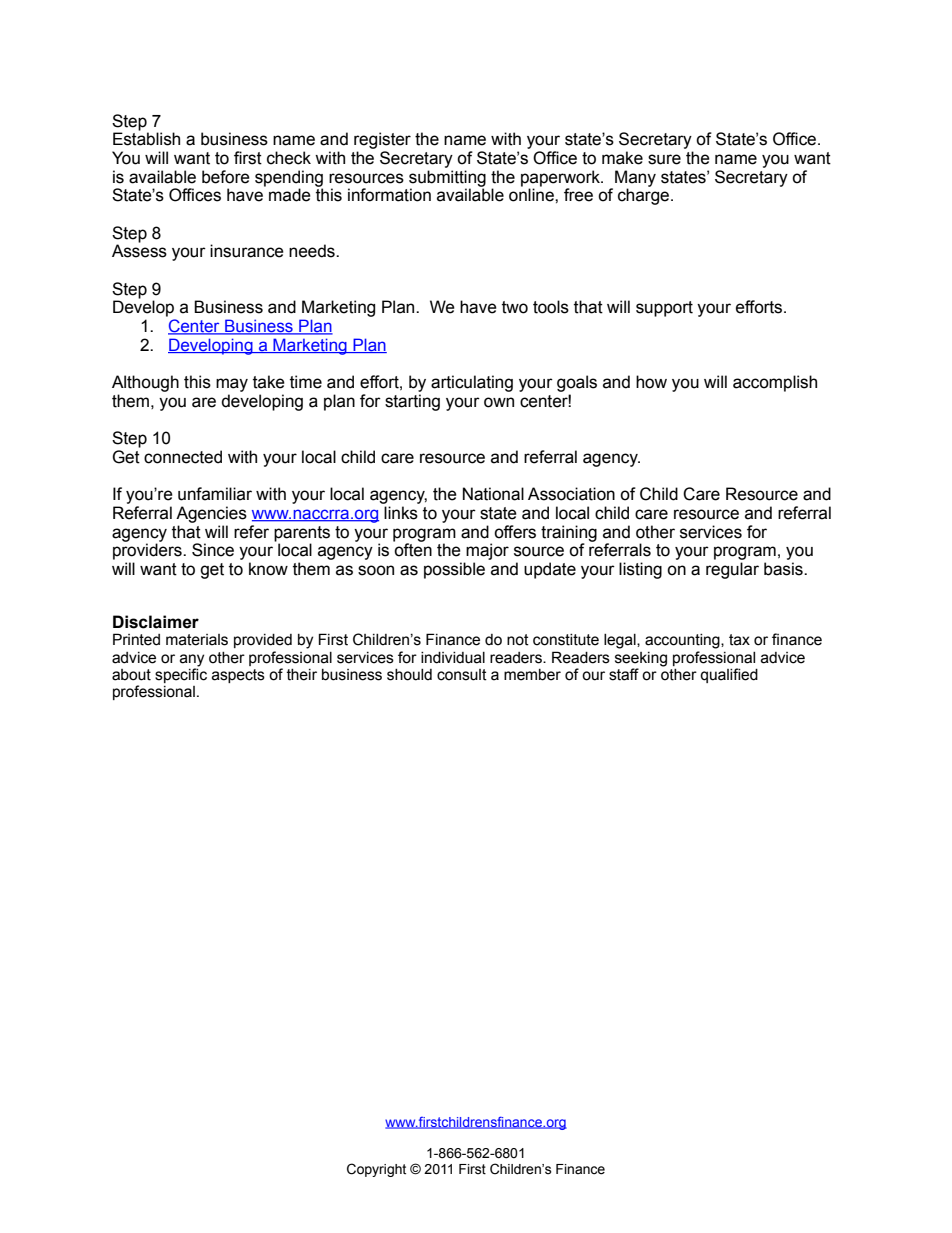  Describe the element at coordinates (215, 494) in the page. I see `unfamiliar` at that location.
